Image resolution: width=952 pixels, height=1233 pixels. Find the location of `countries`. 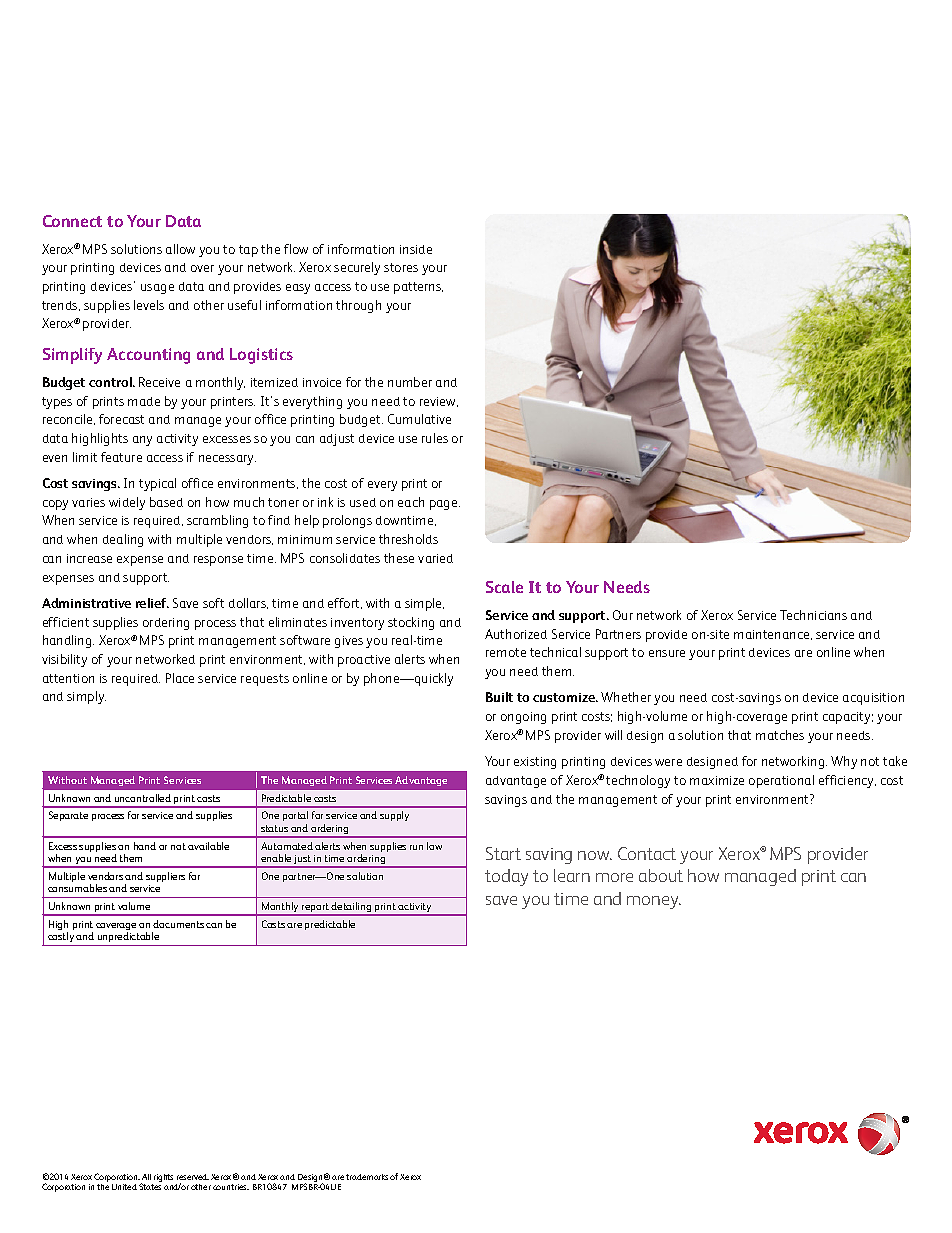

countries is located at coordinates (231, 1187).
